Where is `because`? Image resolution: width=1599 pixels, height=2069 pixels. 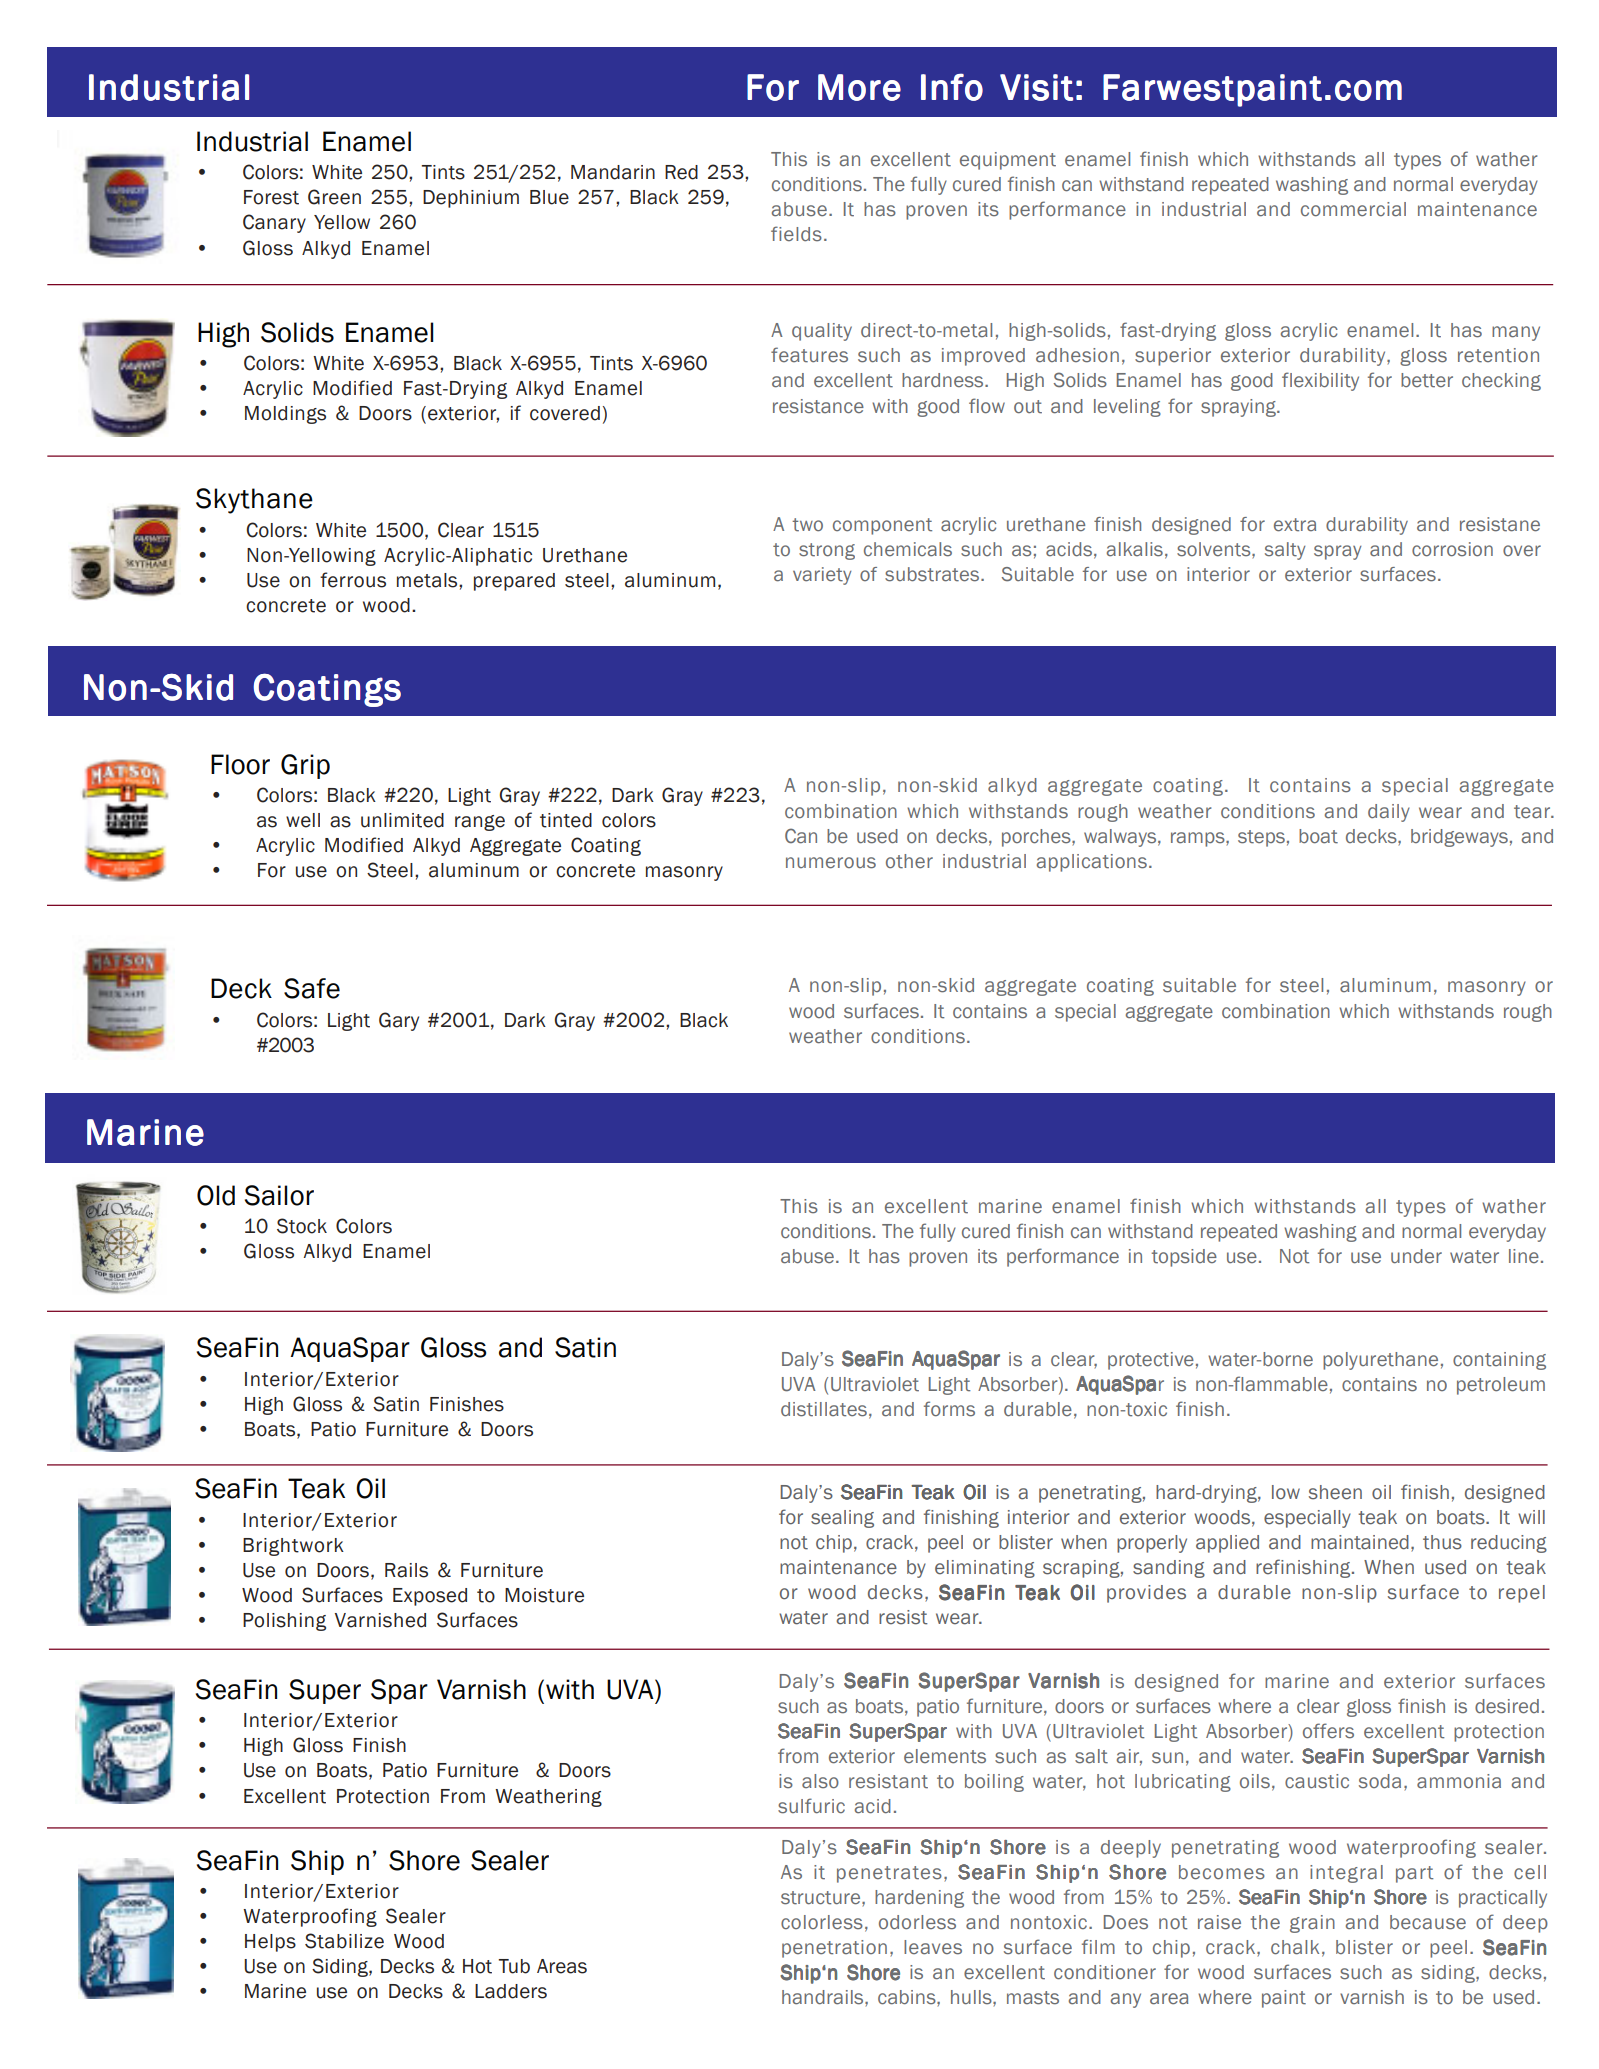 because is located at coordinates (1428, 1922).
